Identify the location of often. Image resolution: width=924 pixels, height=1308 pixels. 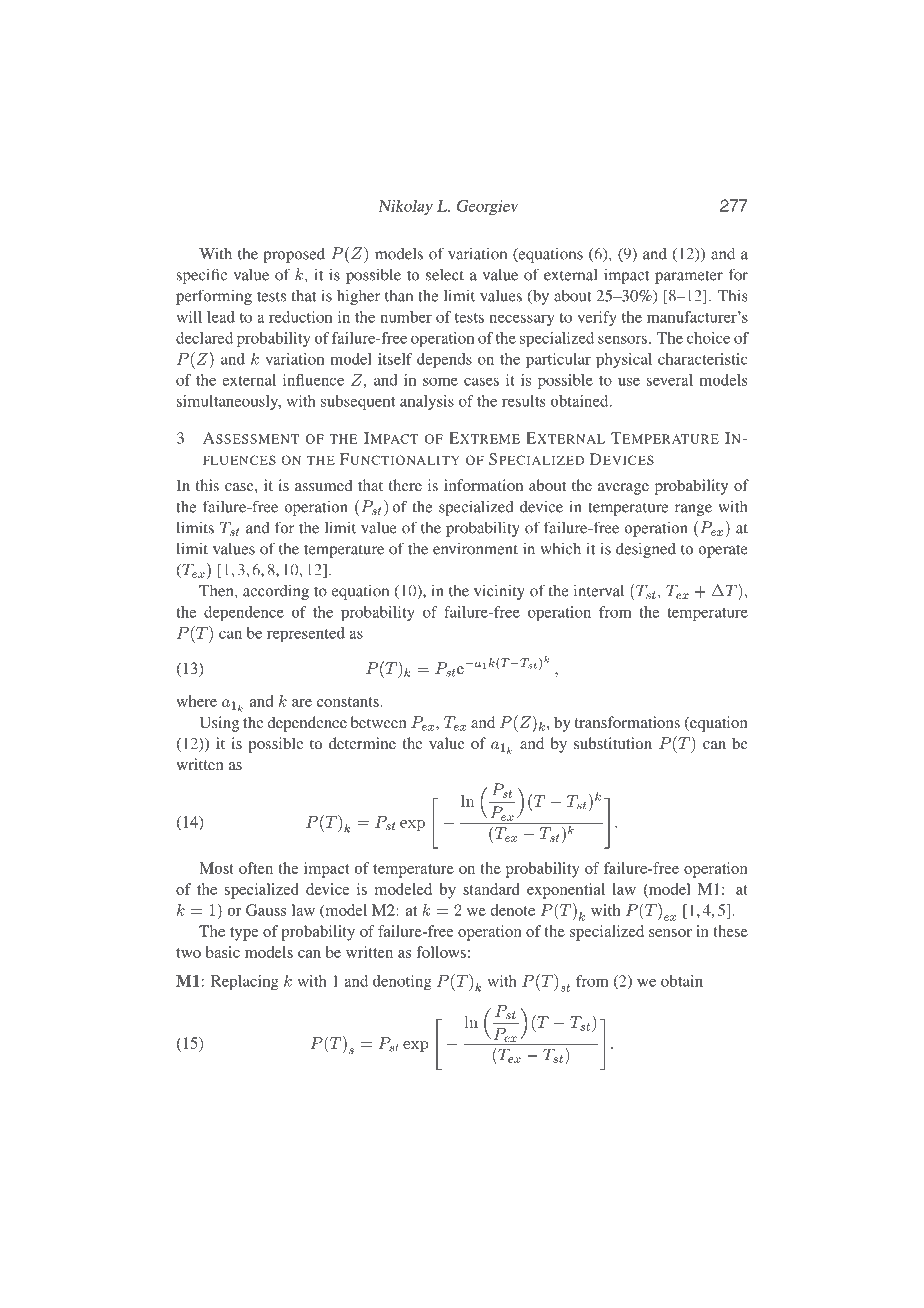
(256, 868).
